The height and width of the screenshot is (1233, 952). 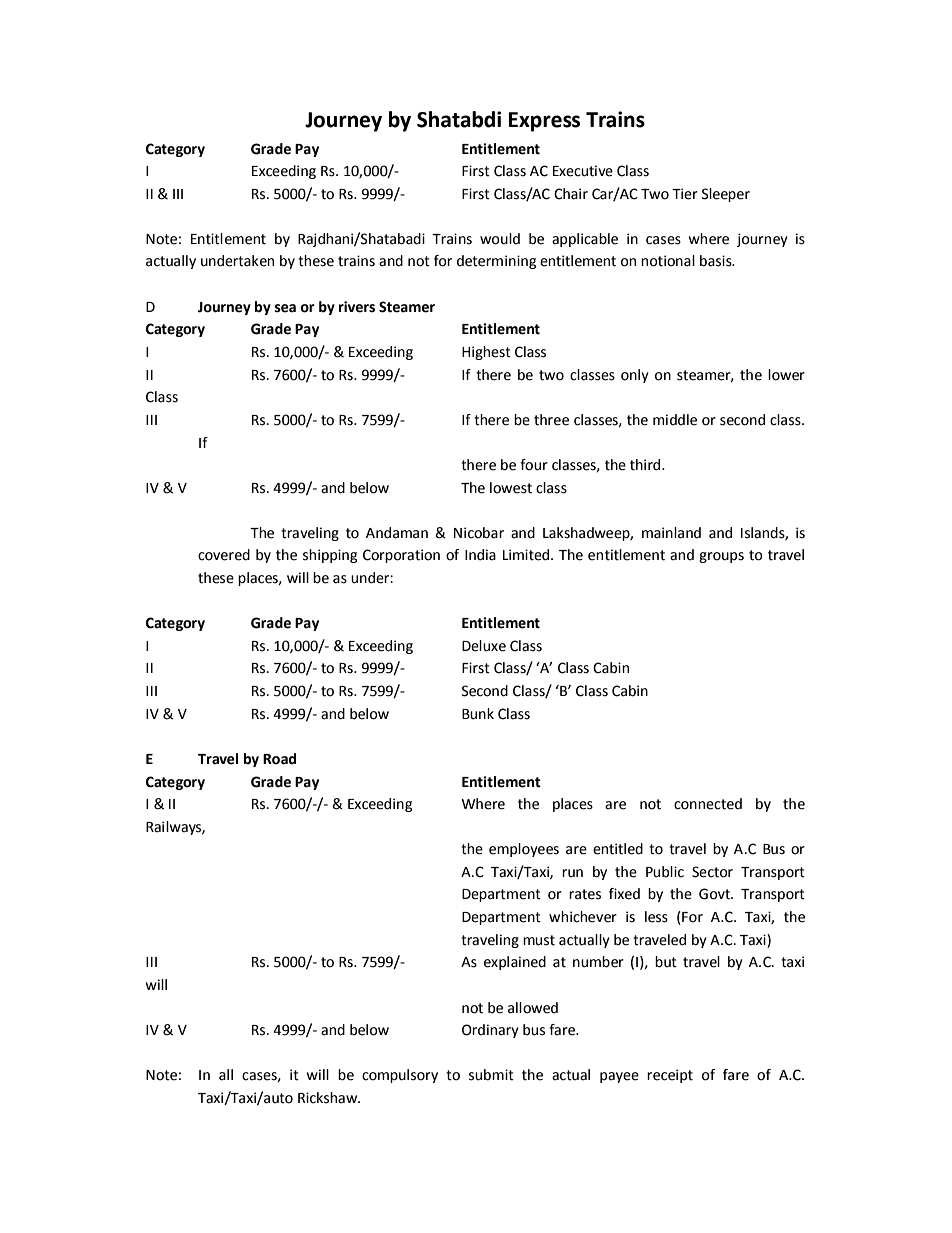 I want to click on receipt, so click(x=670, y=1076).
